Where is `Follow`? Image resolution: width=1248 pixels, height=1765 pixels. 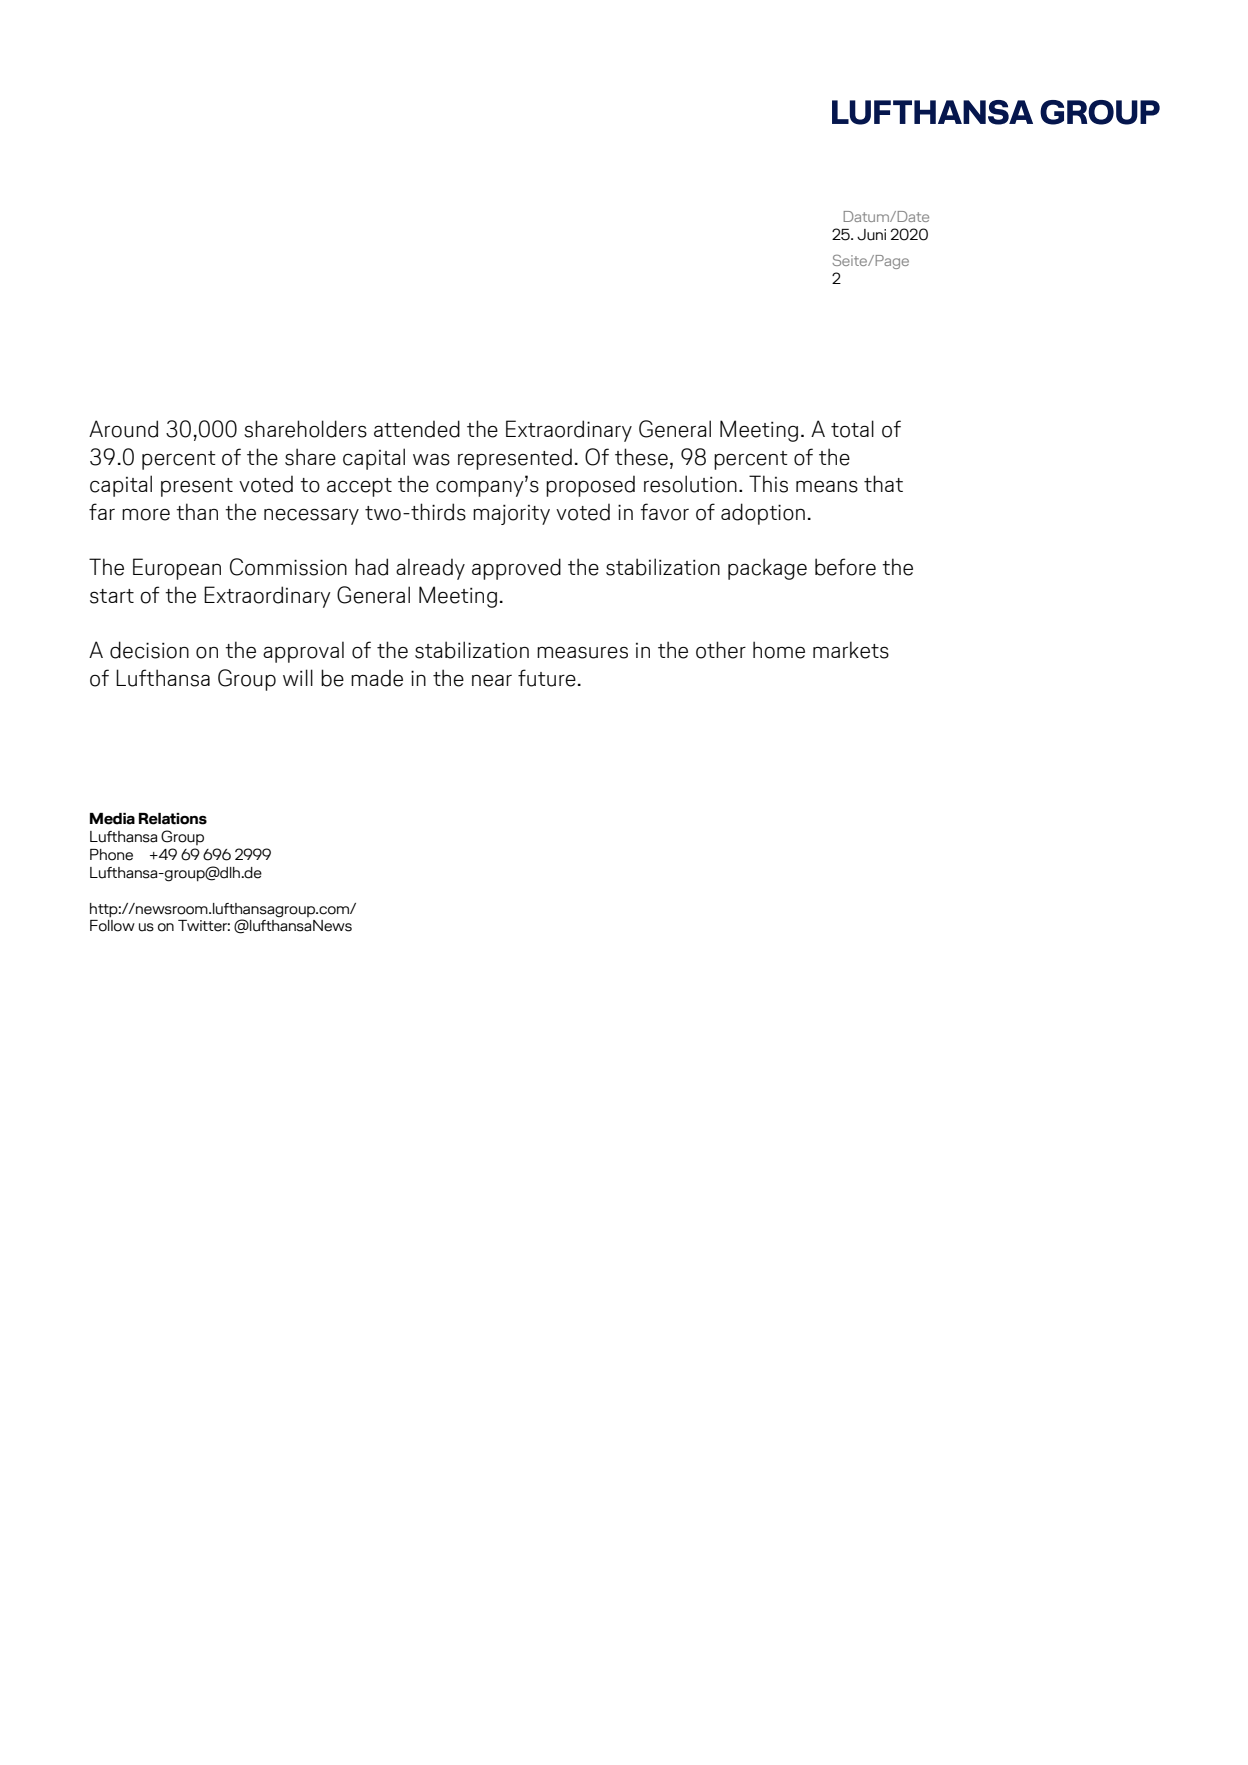 Follow is located at coordinates (112, 926).
